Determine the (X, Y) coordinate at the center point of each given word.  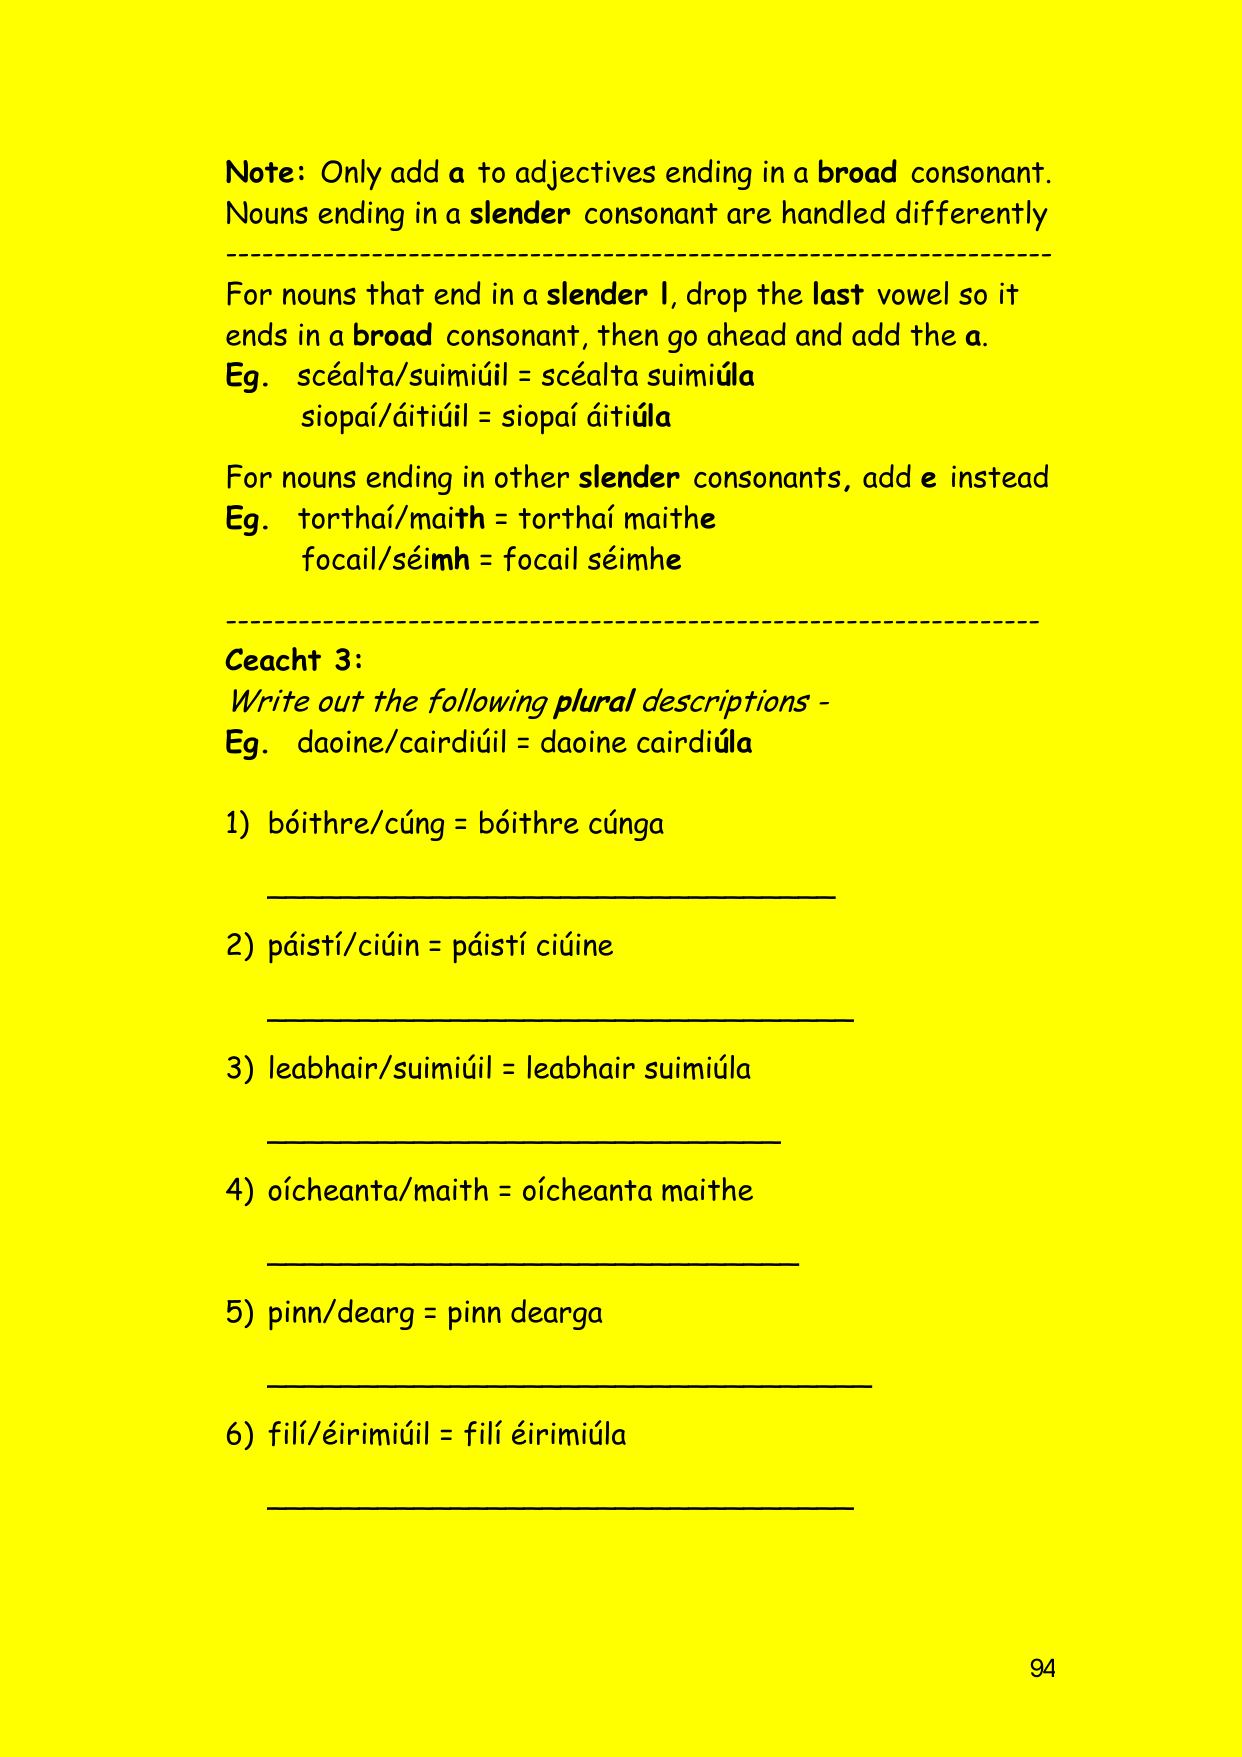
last (839, 293)
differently (972, 215)
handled (833, 212)
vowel (912, 293)
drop (717, 296)
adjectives (585, 175)
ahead (747, 334)
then (628, 334)
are (749, 216)
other (532, 476)
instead (1000, 476)
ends (256, 334)
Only (351, 174)
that (395, 293)
